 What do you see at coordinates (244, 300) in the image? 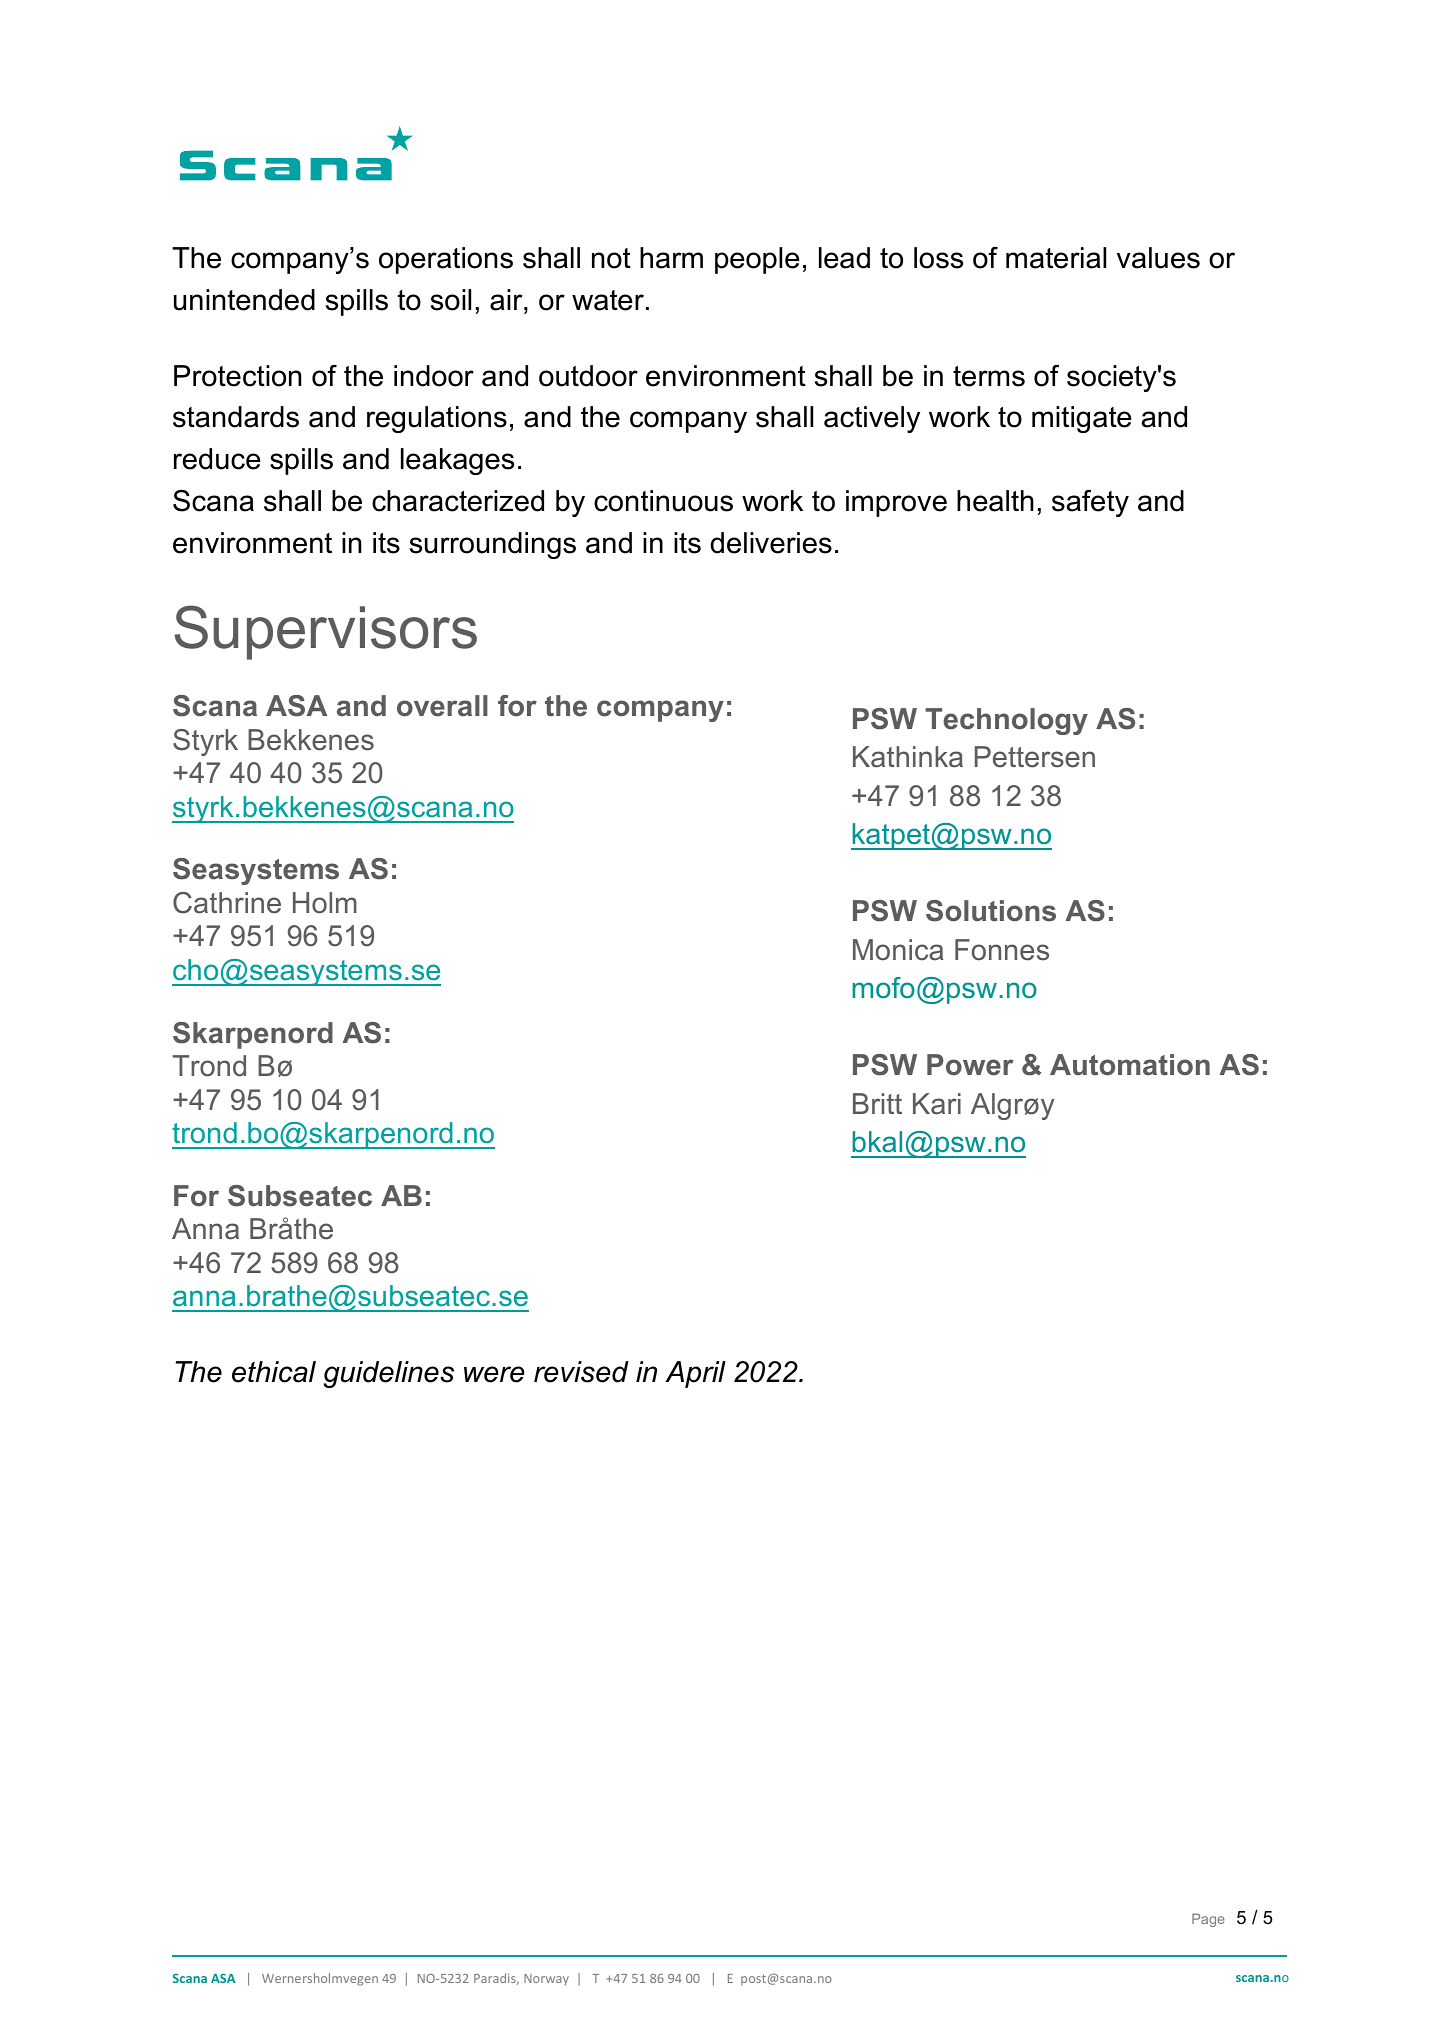
I see `unintended` at bounding box center [244, 300].
